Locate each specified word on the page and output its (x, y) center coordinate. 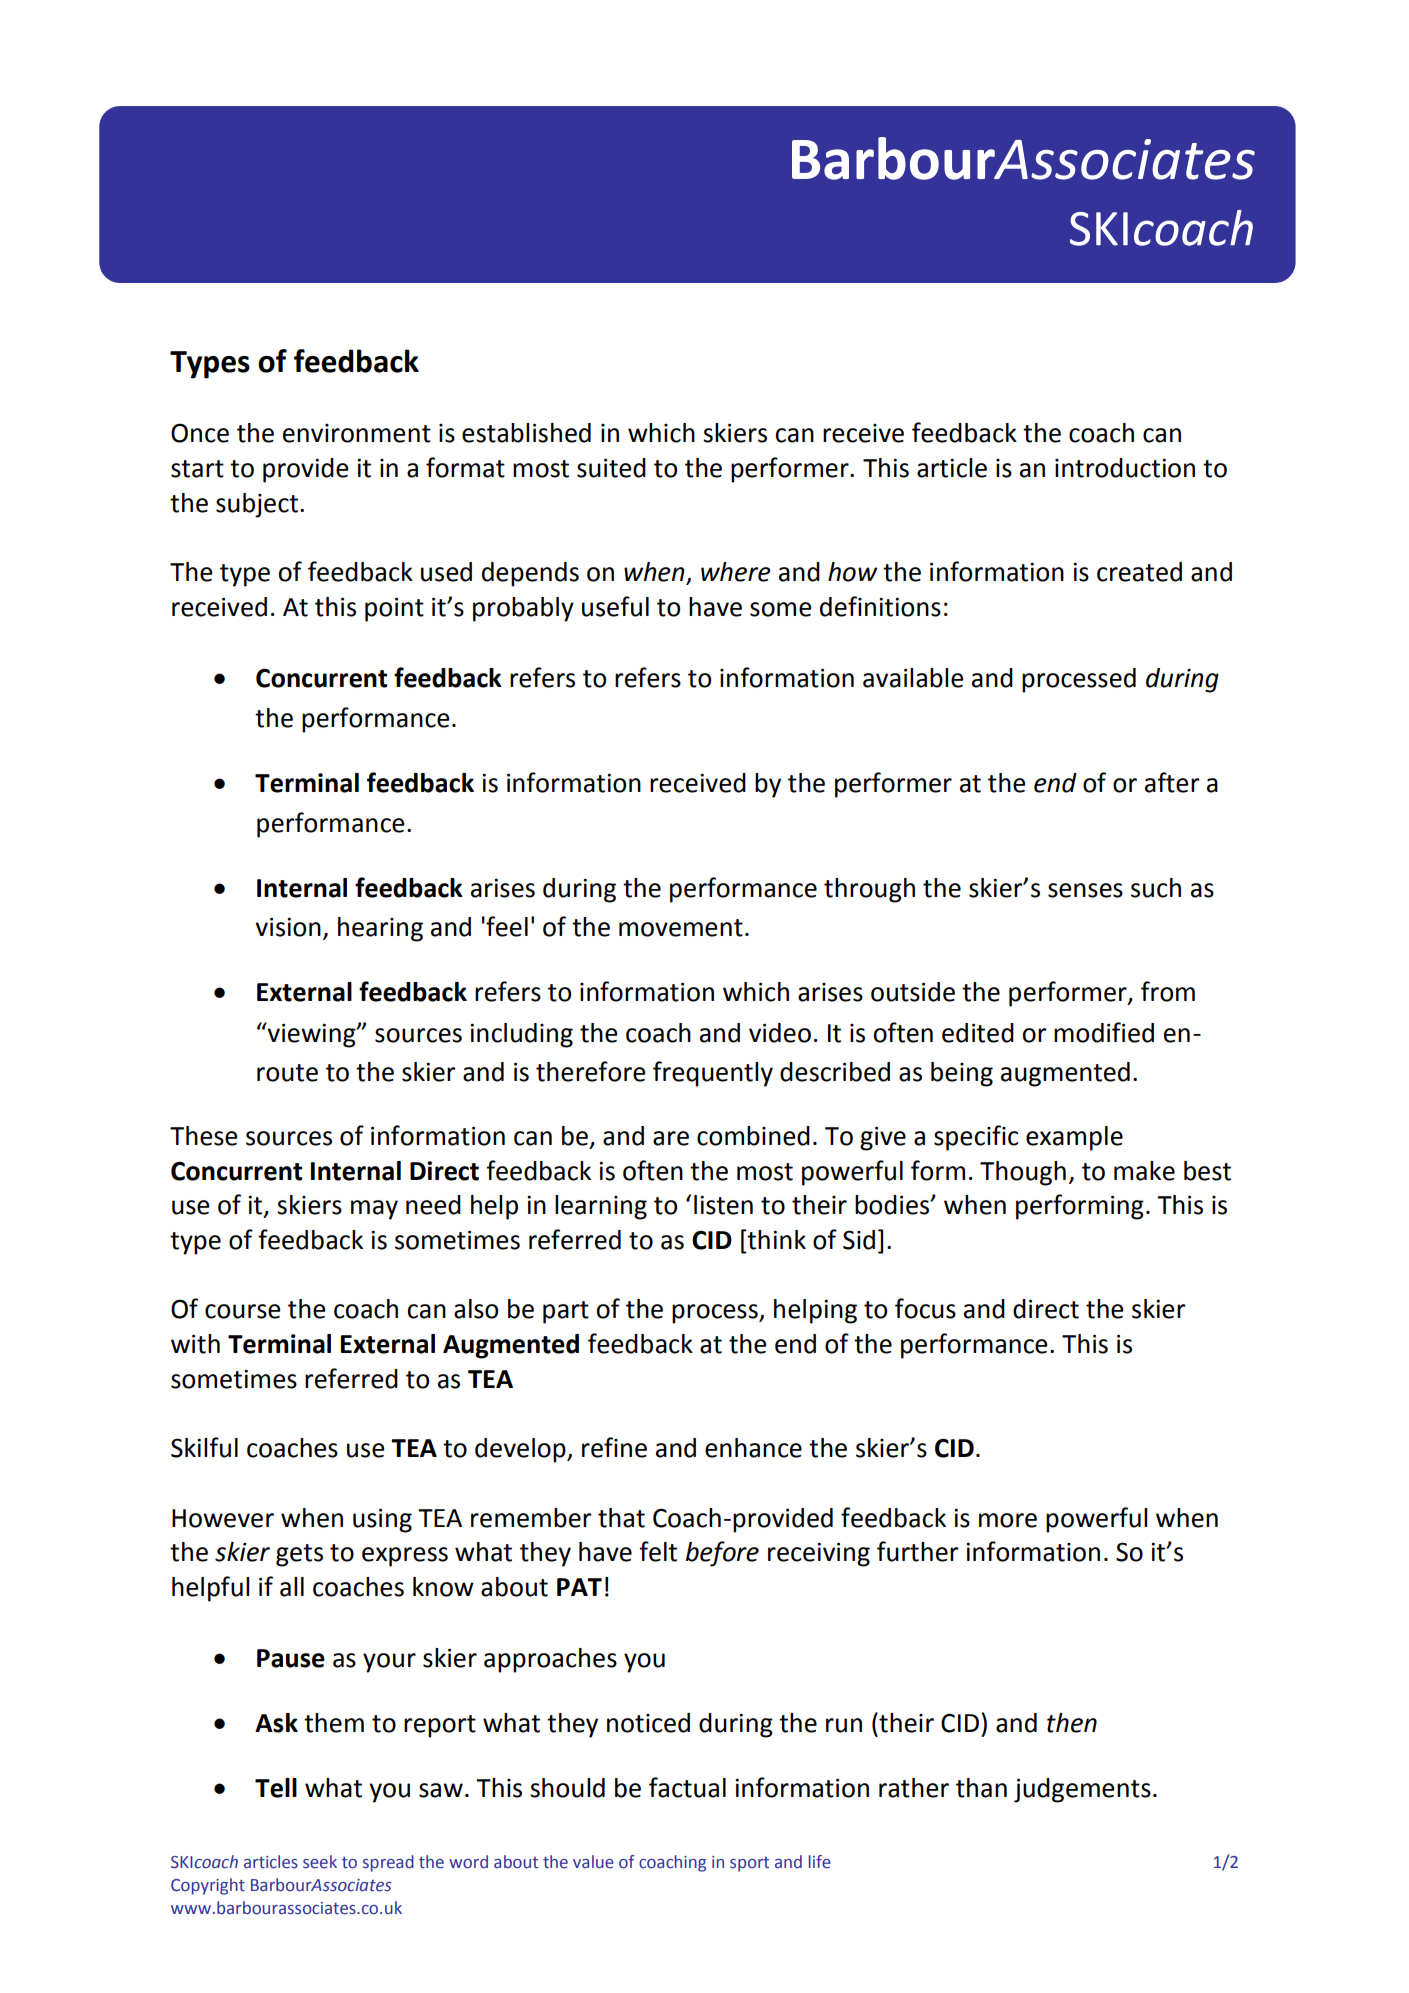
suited (611, 468)
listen (723, 1205)
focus (925, 1308)
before (722, 1554)
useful (615, 606)
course (243, 1311)
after (1172, 782)
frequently (713, 1074)
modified (1104, 1032)
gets (299, 1555)
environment (357, 433)
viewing (312, 1035)
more (1008, 1520)
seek (320, 1862)
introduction (1125, 468)
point (394, 609)
